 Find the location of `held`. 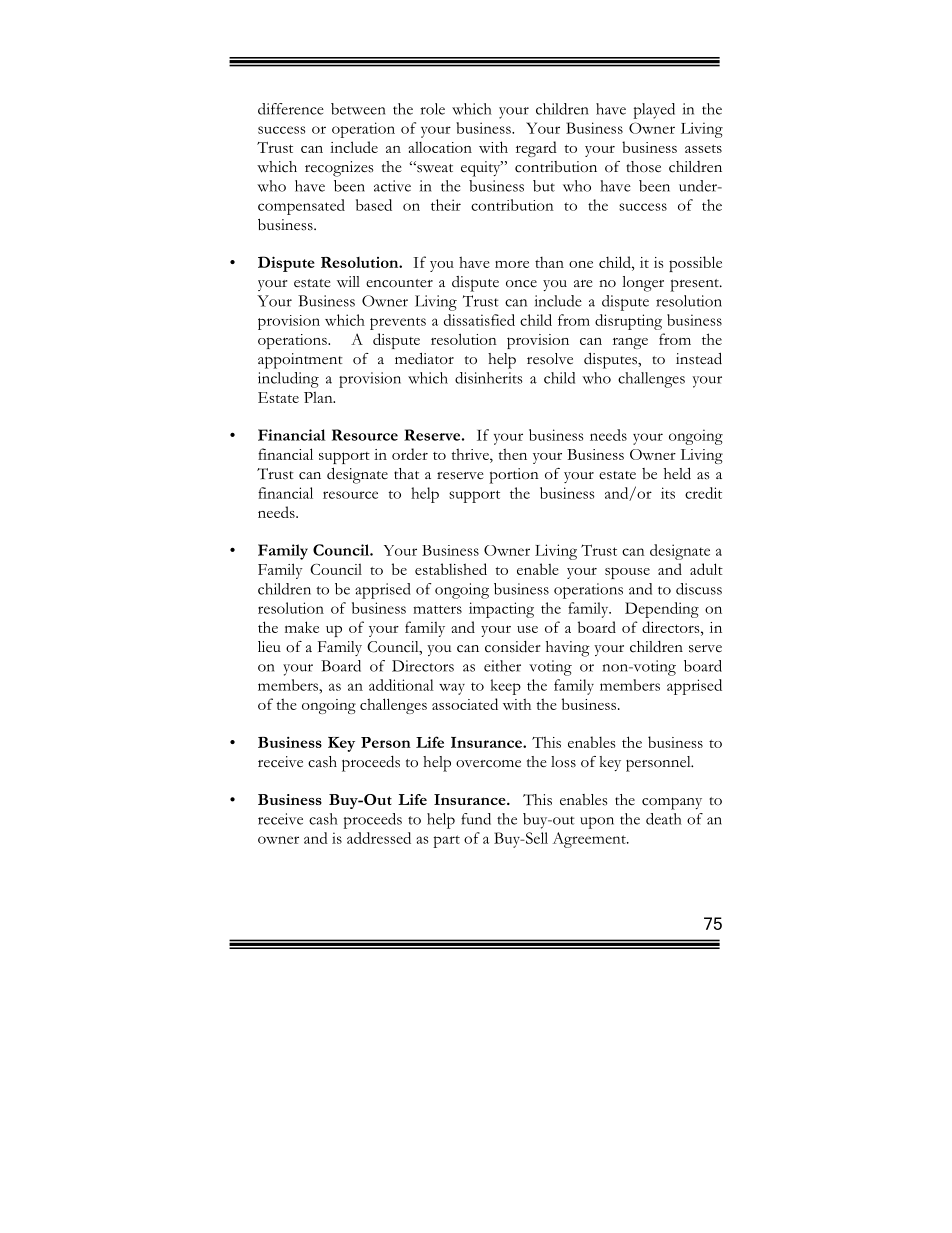

held is located at coordinates (677, 473).
